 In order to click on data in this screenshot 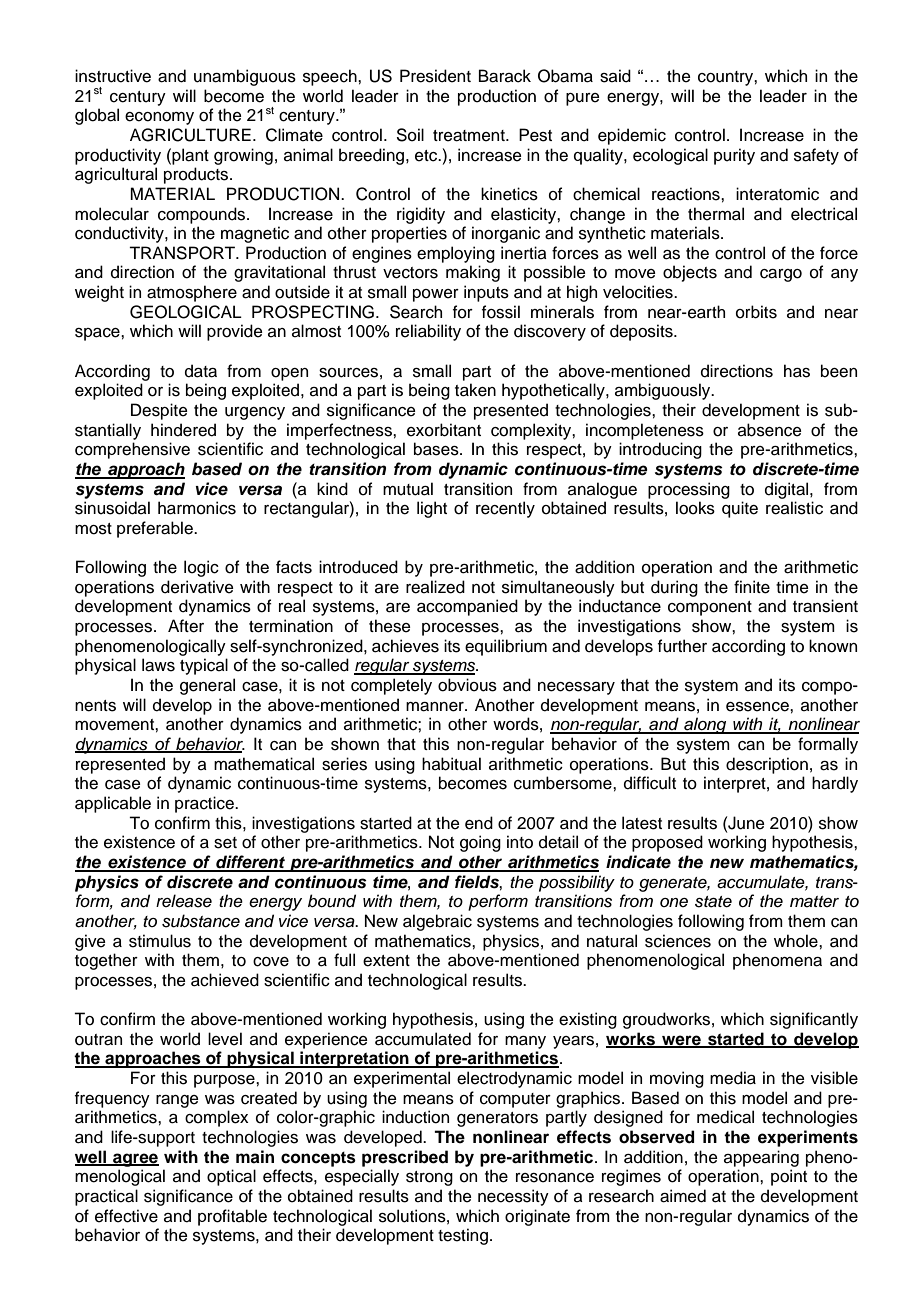, I will do `click(201, 371)`.
